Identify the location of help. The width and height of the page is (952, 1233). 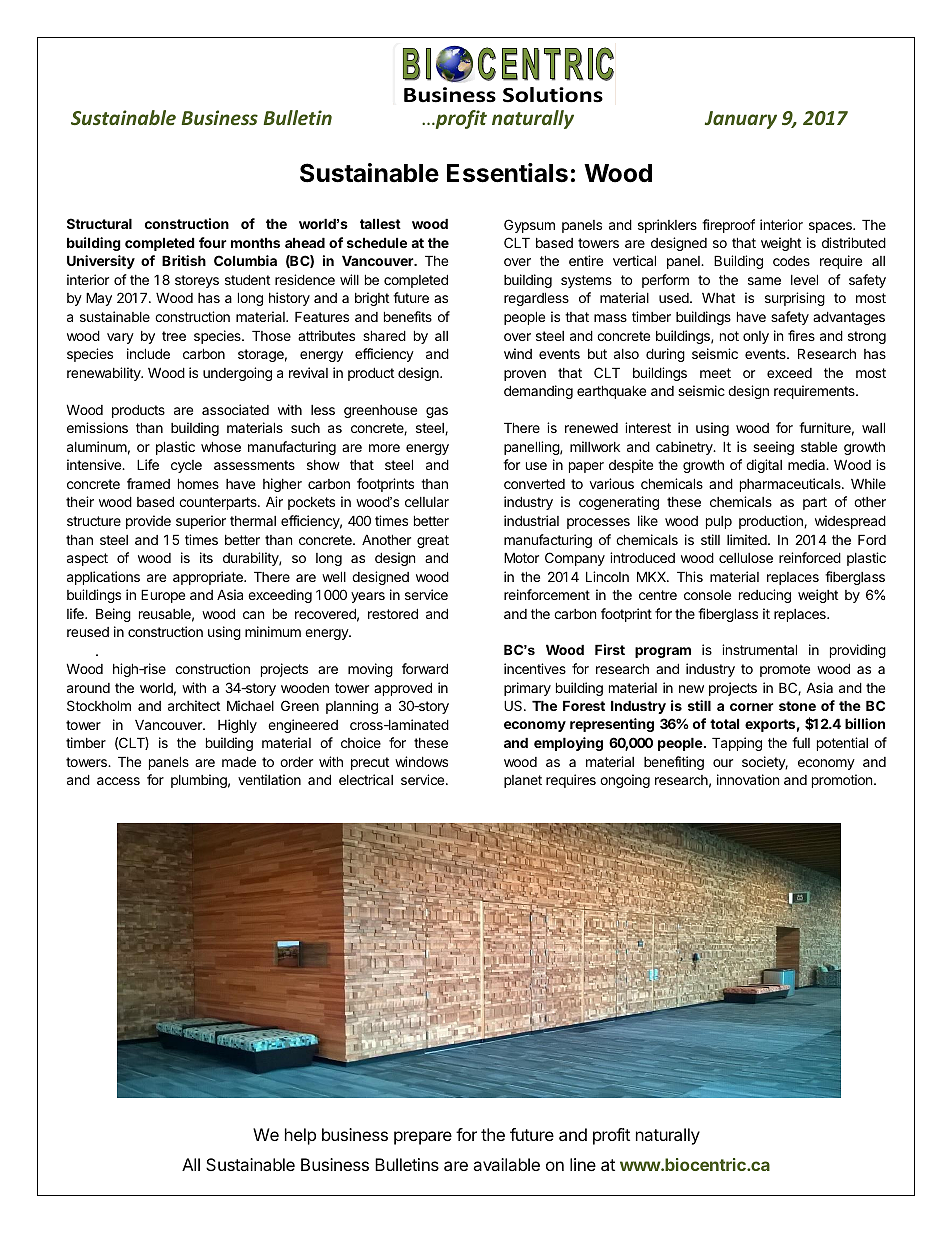
(300, 1136).
